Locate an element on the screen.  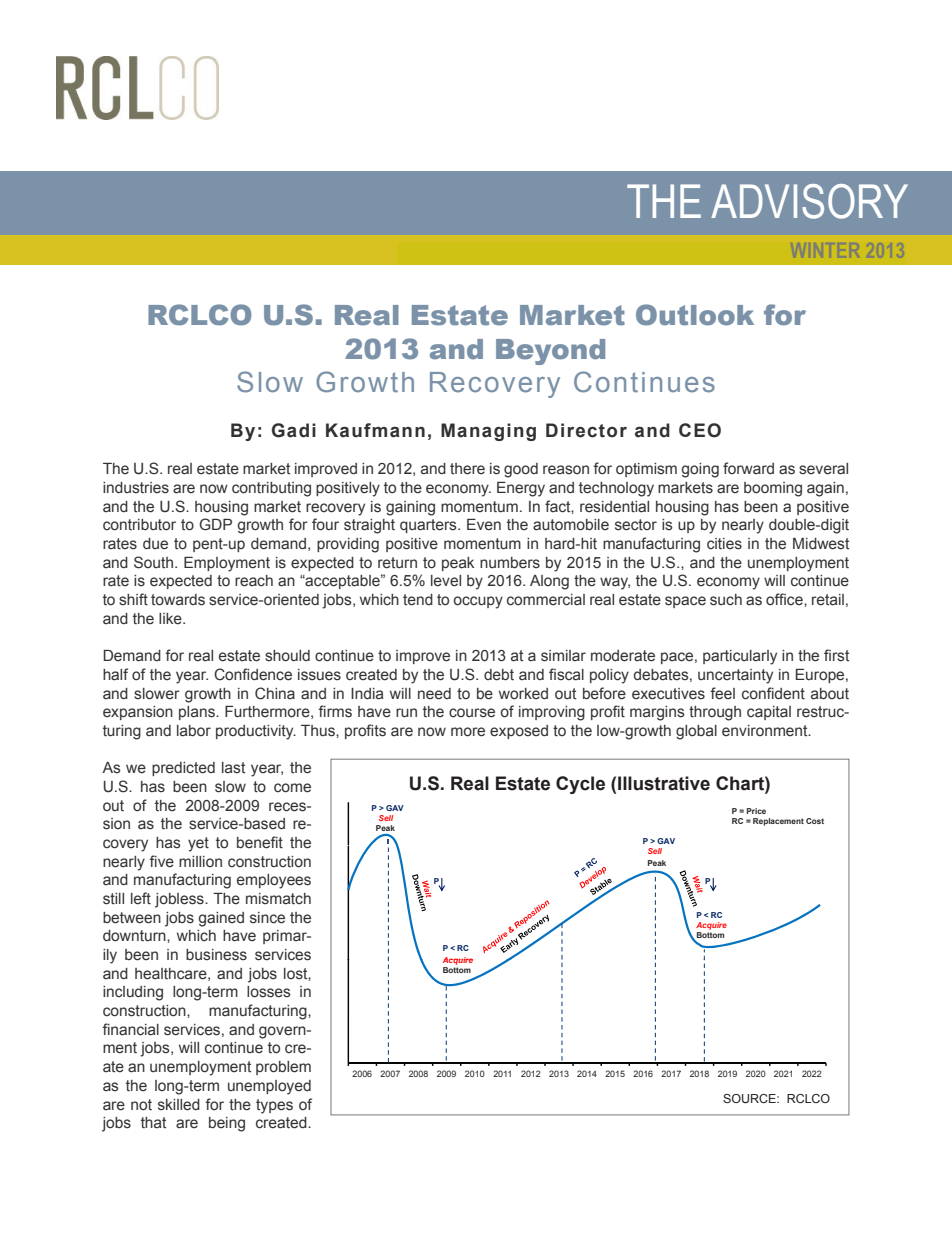
skilled is located at coordinates (179, 1105).
